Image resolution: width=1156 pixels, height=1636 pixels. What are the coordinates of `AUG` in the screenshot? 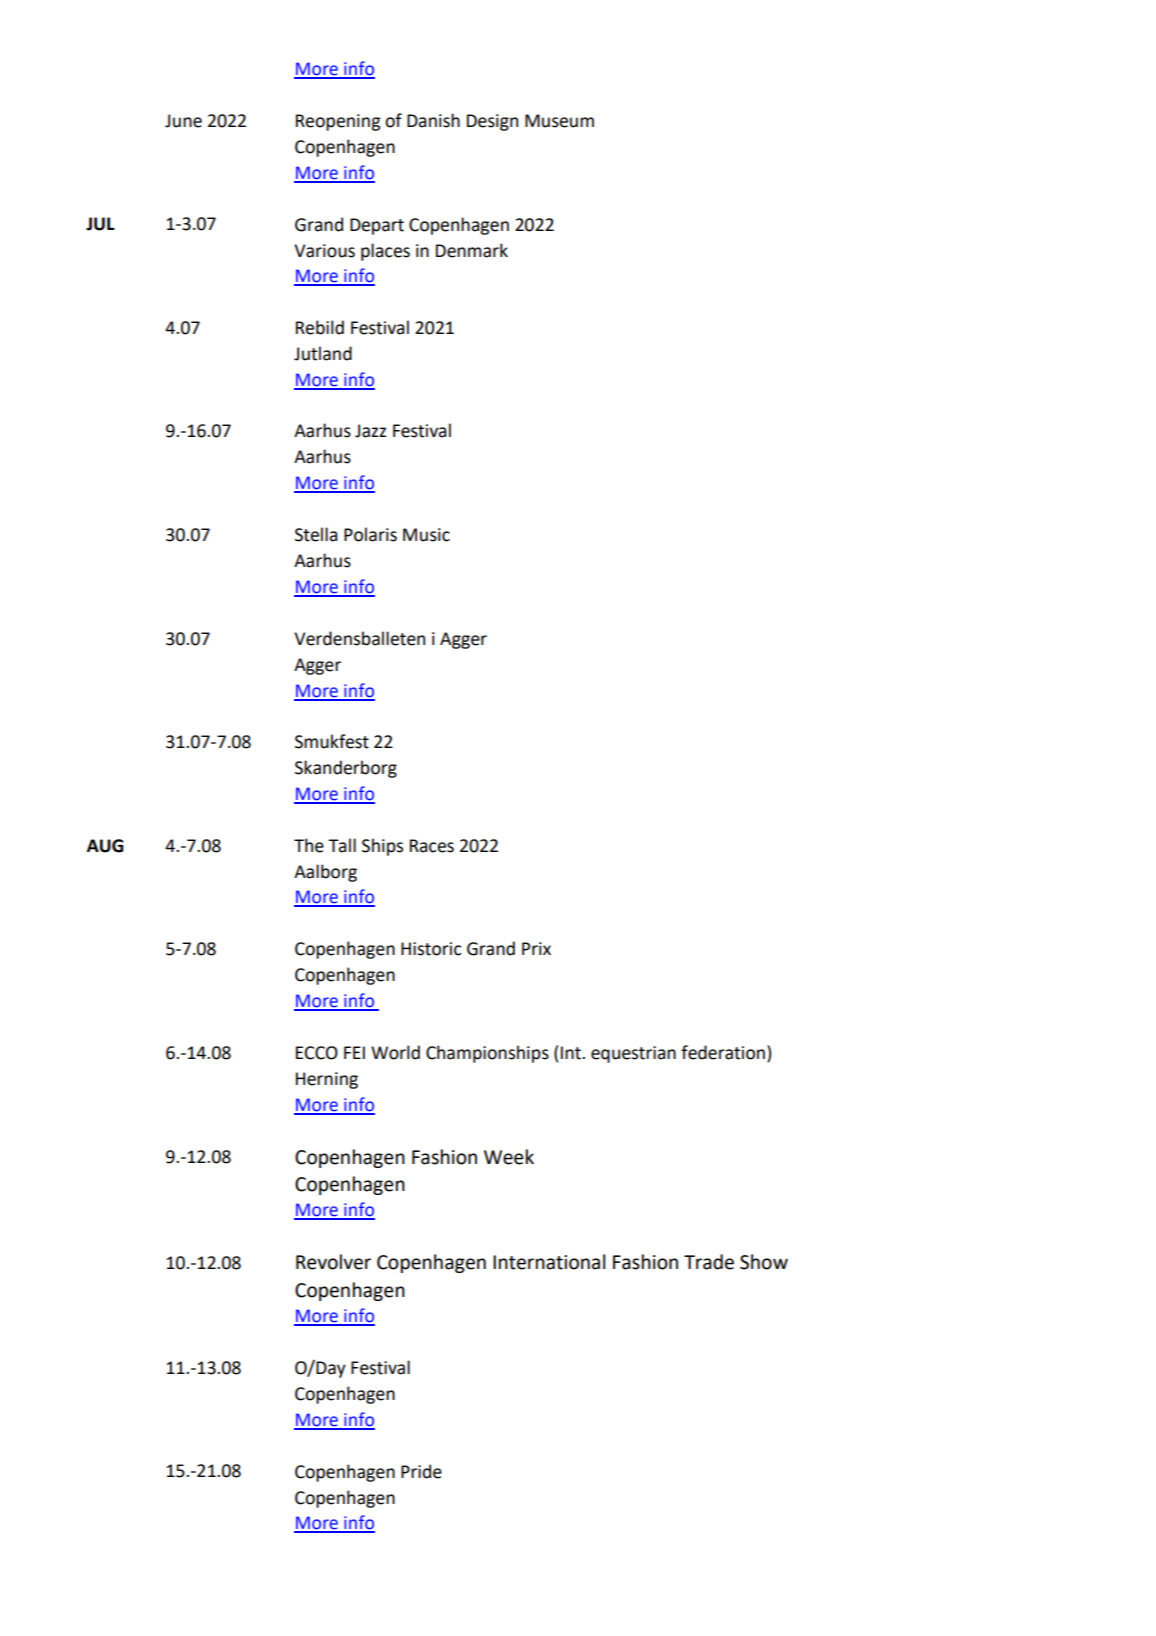 It's located at (105, 846).
